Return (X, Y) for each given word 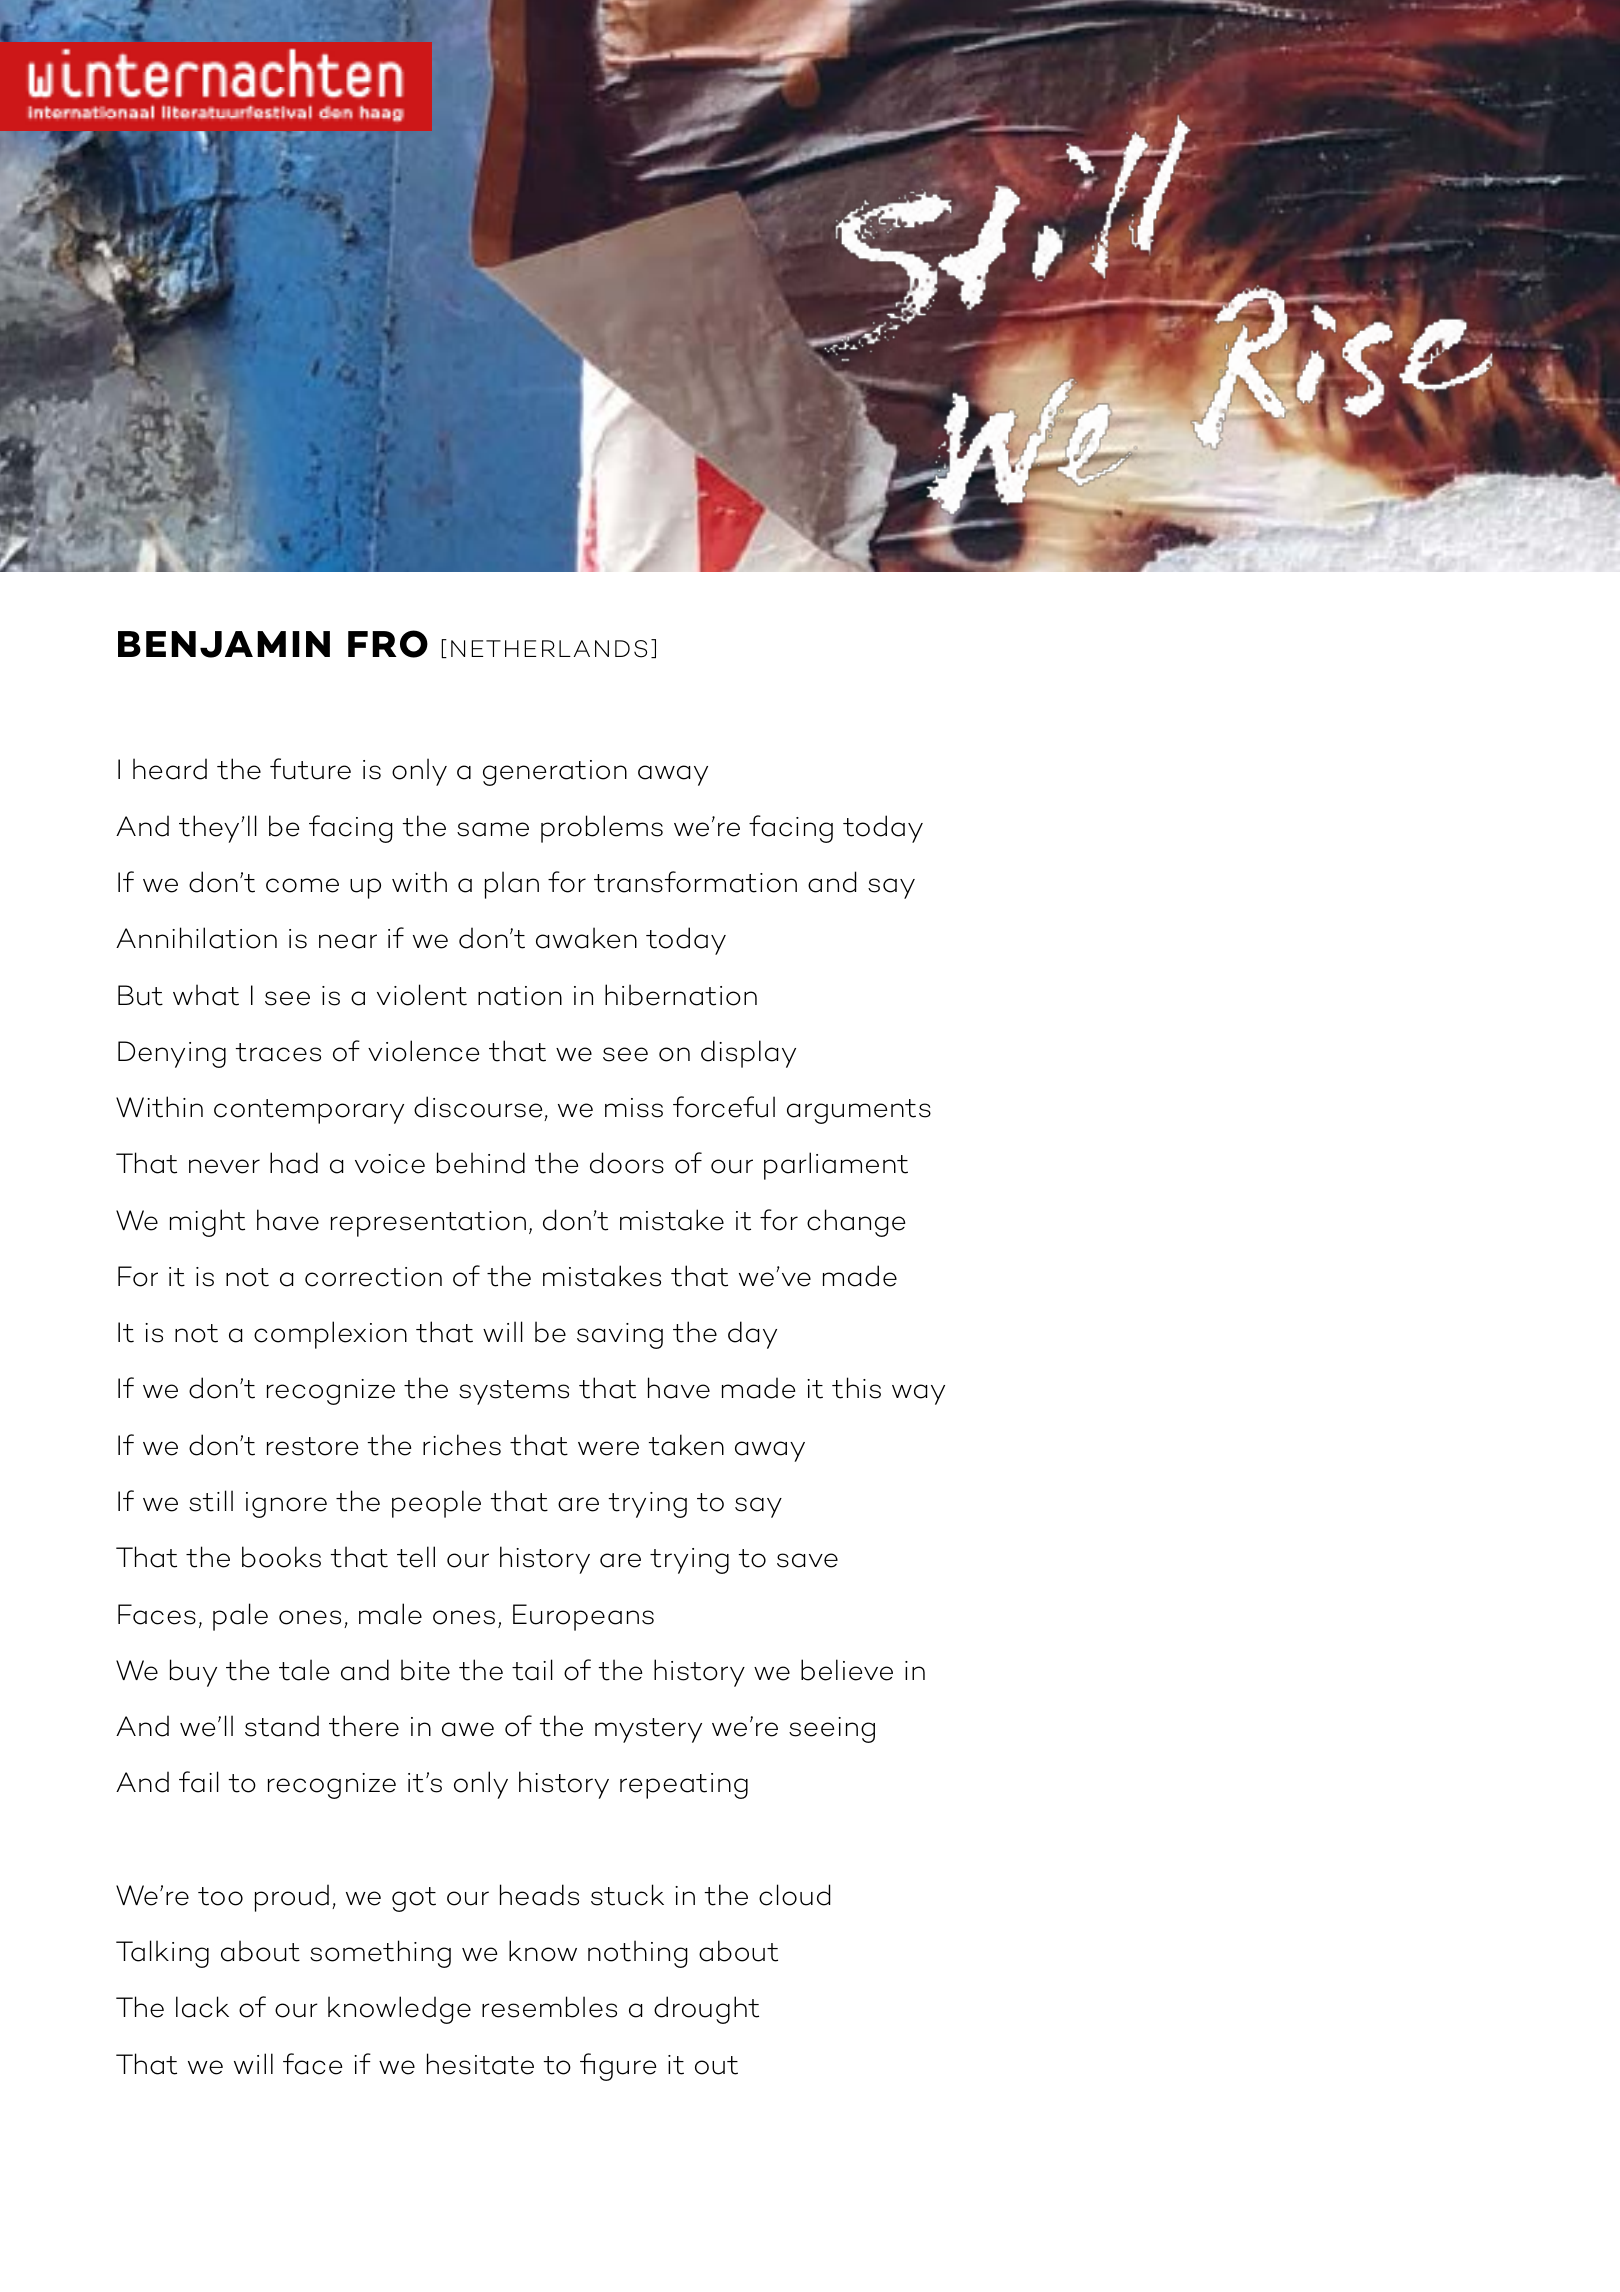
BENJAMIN (224, 644)
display (748, 1054)
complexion (330, 1335)
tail (532, 1670)
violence (423, 1051)
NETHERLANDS (549, 649)
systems (514, 1392)
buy (193, 1673)
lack (202, 2007)
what (206, 995)
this (856, 1388)
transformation (695, 882)
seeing (832, 1730)
